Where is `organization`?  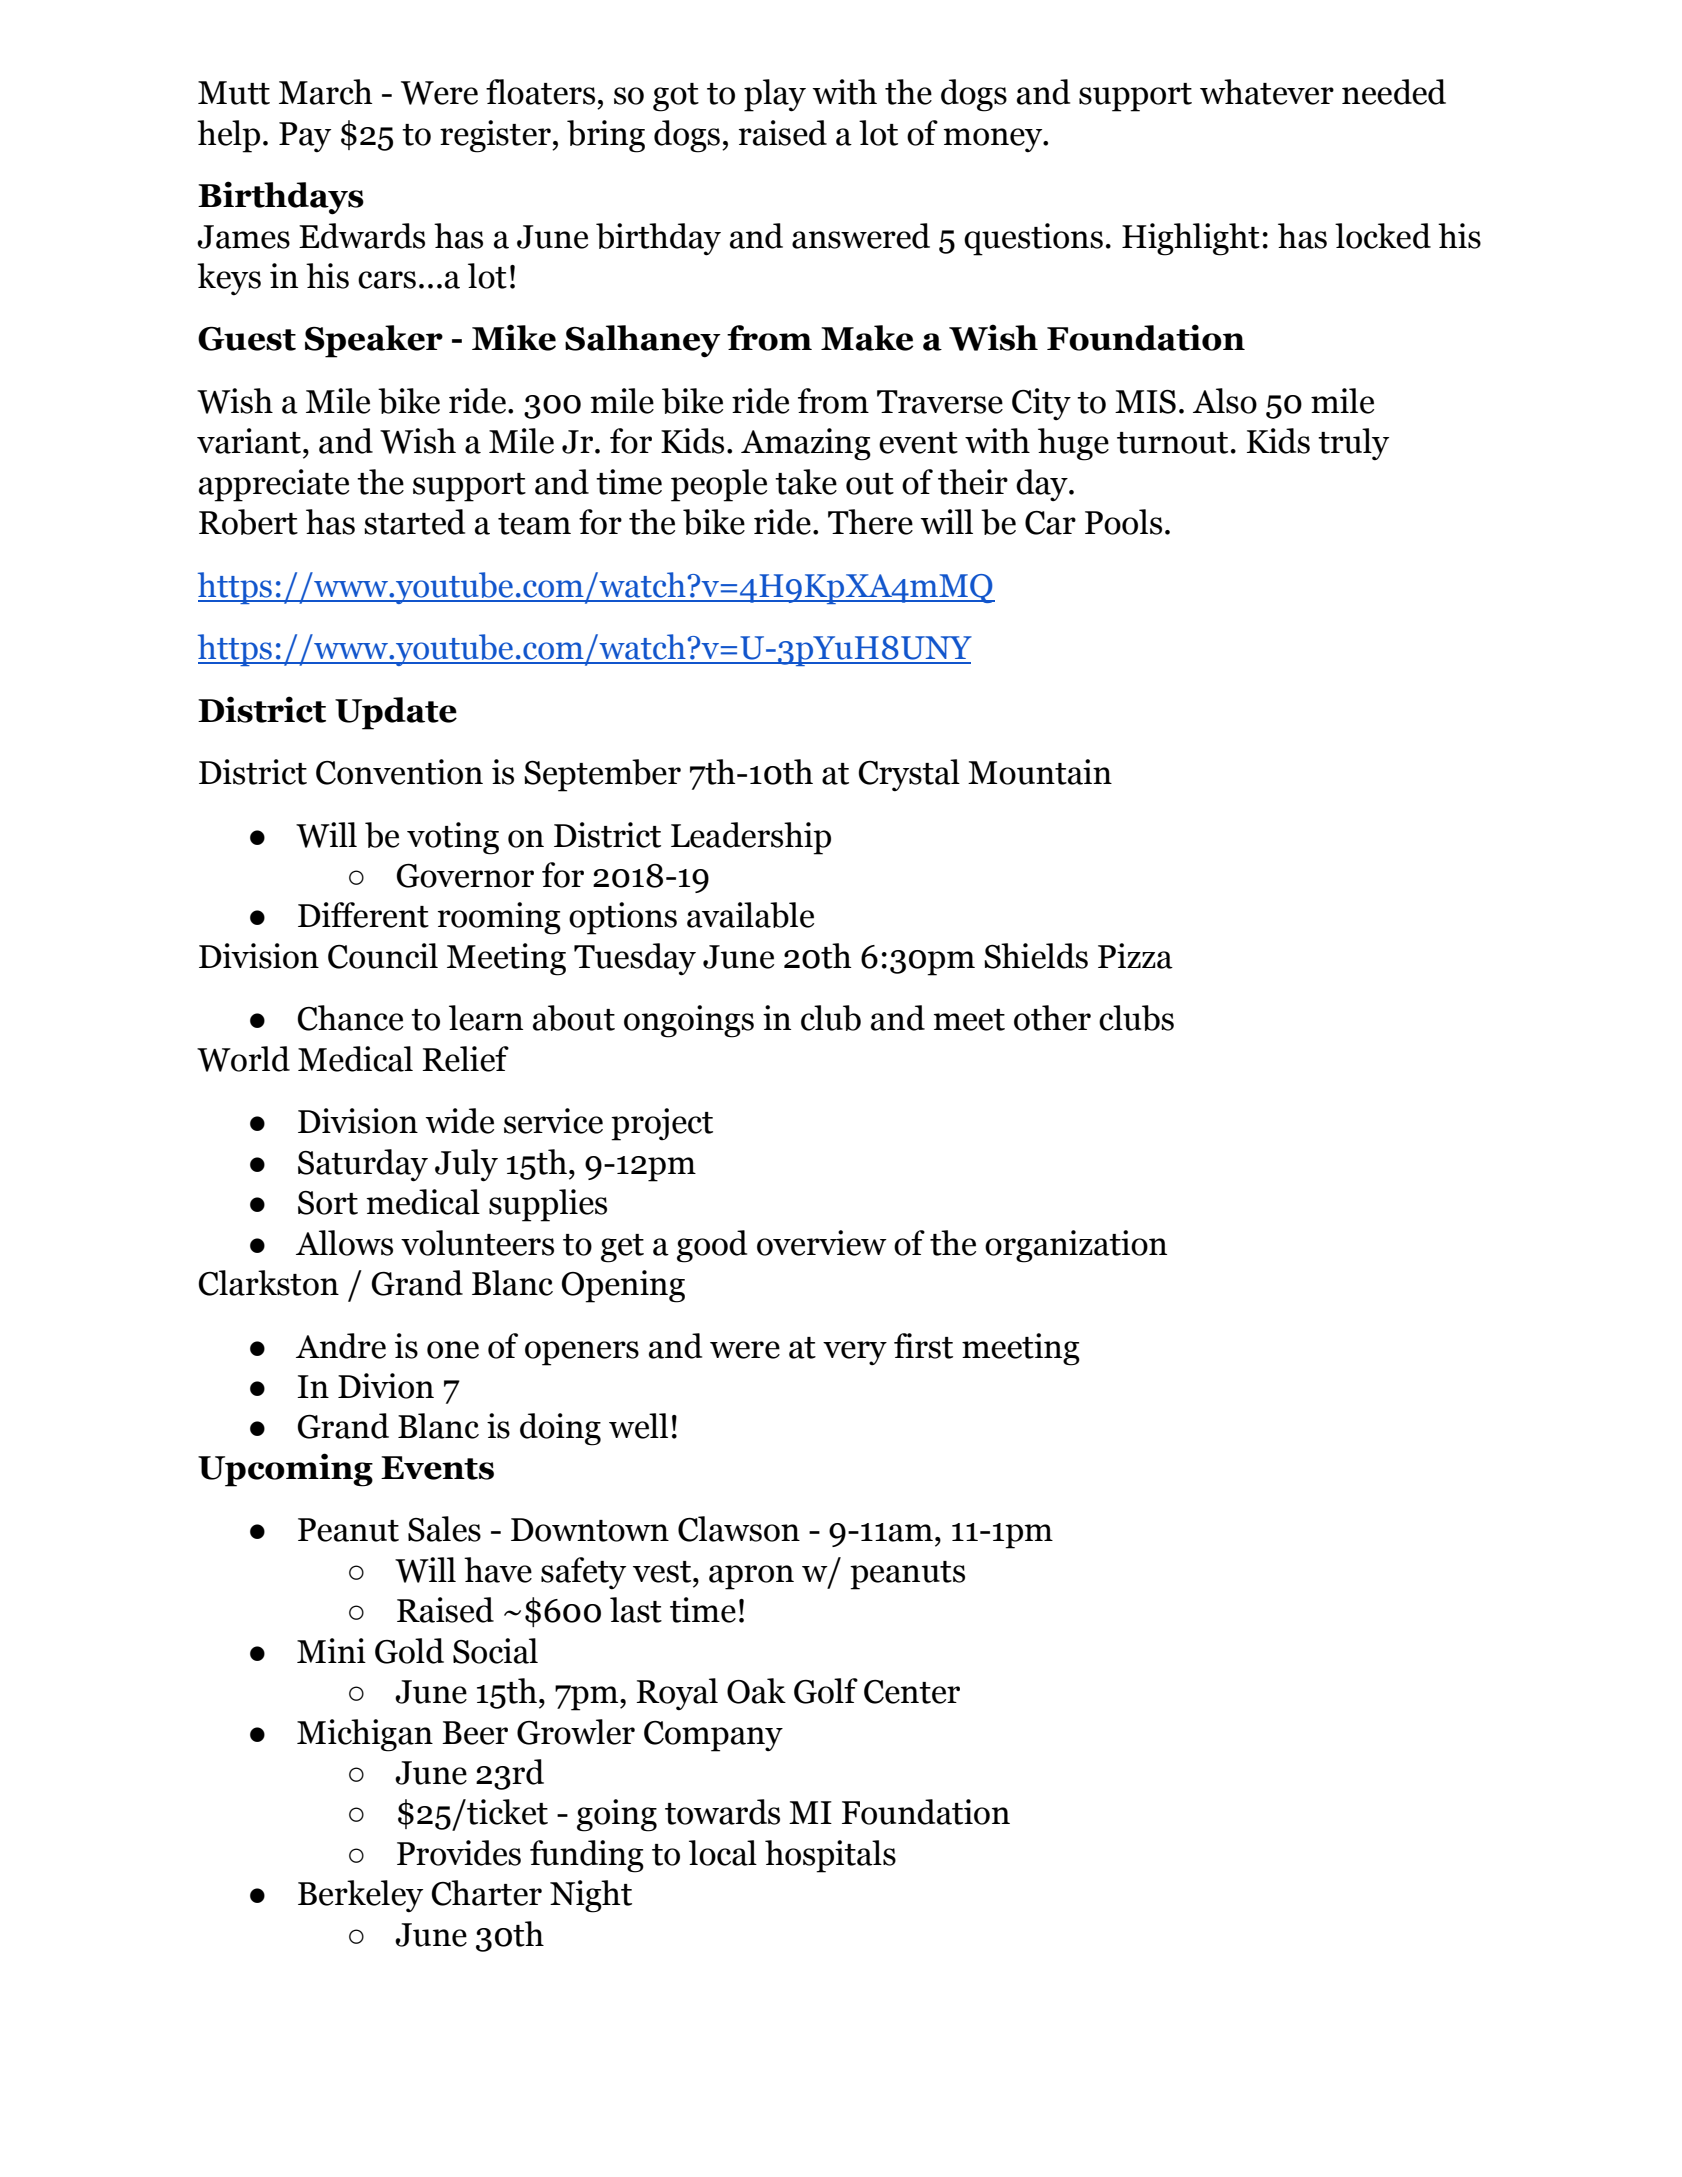 organization is located at coordinates (1076, 1246).
